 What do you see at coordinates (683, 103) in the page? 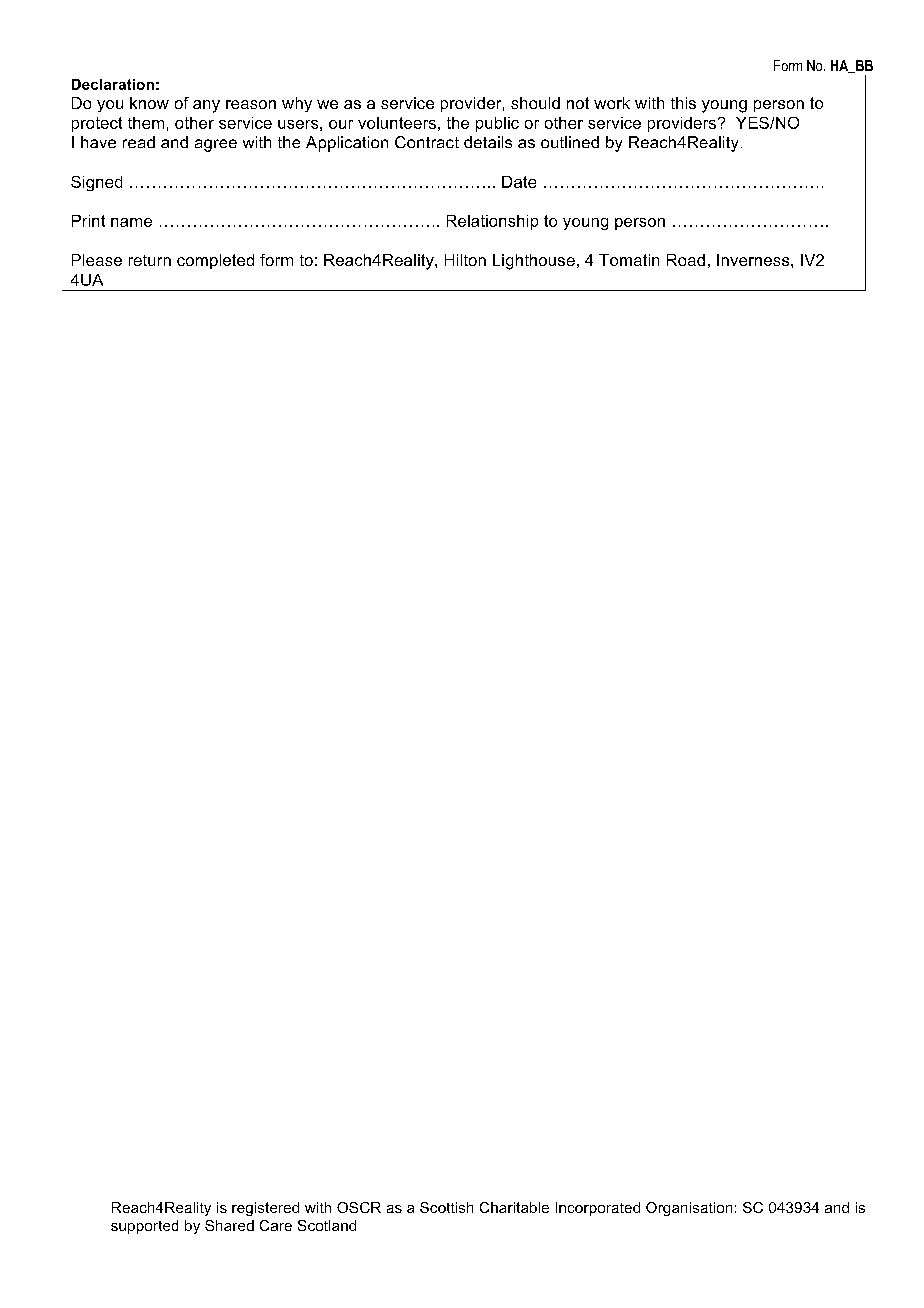
I see `this` at bounding box center [683, 103].
